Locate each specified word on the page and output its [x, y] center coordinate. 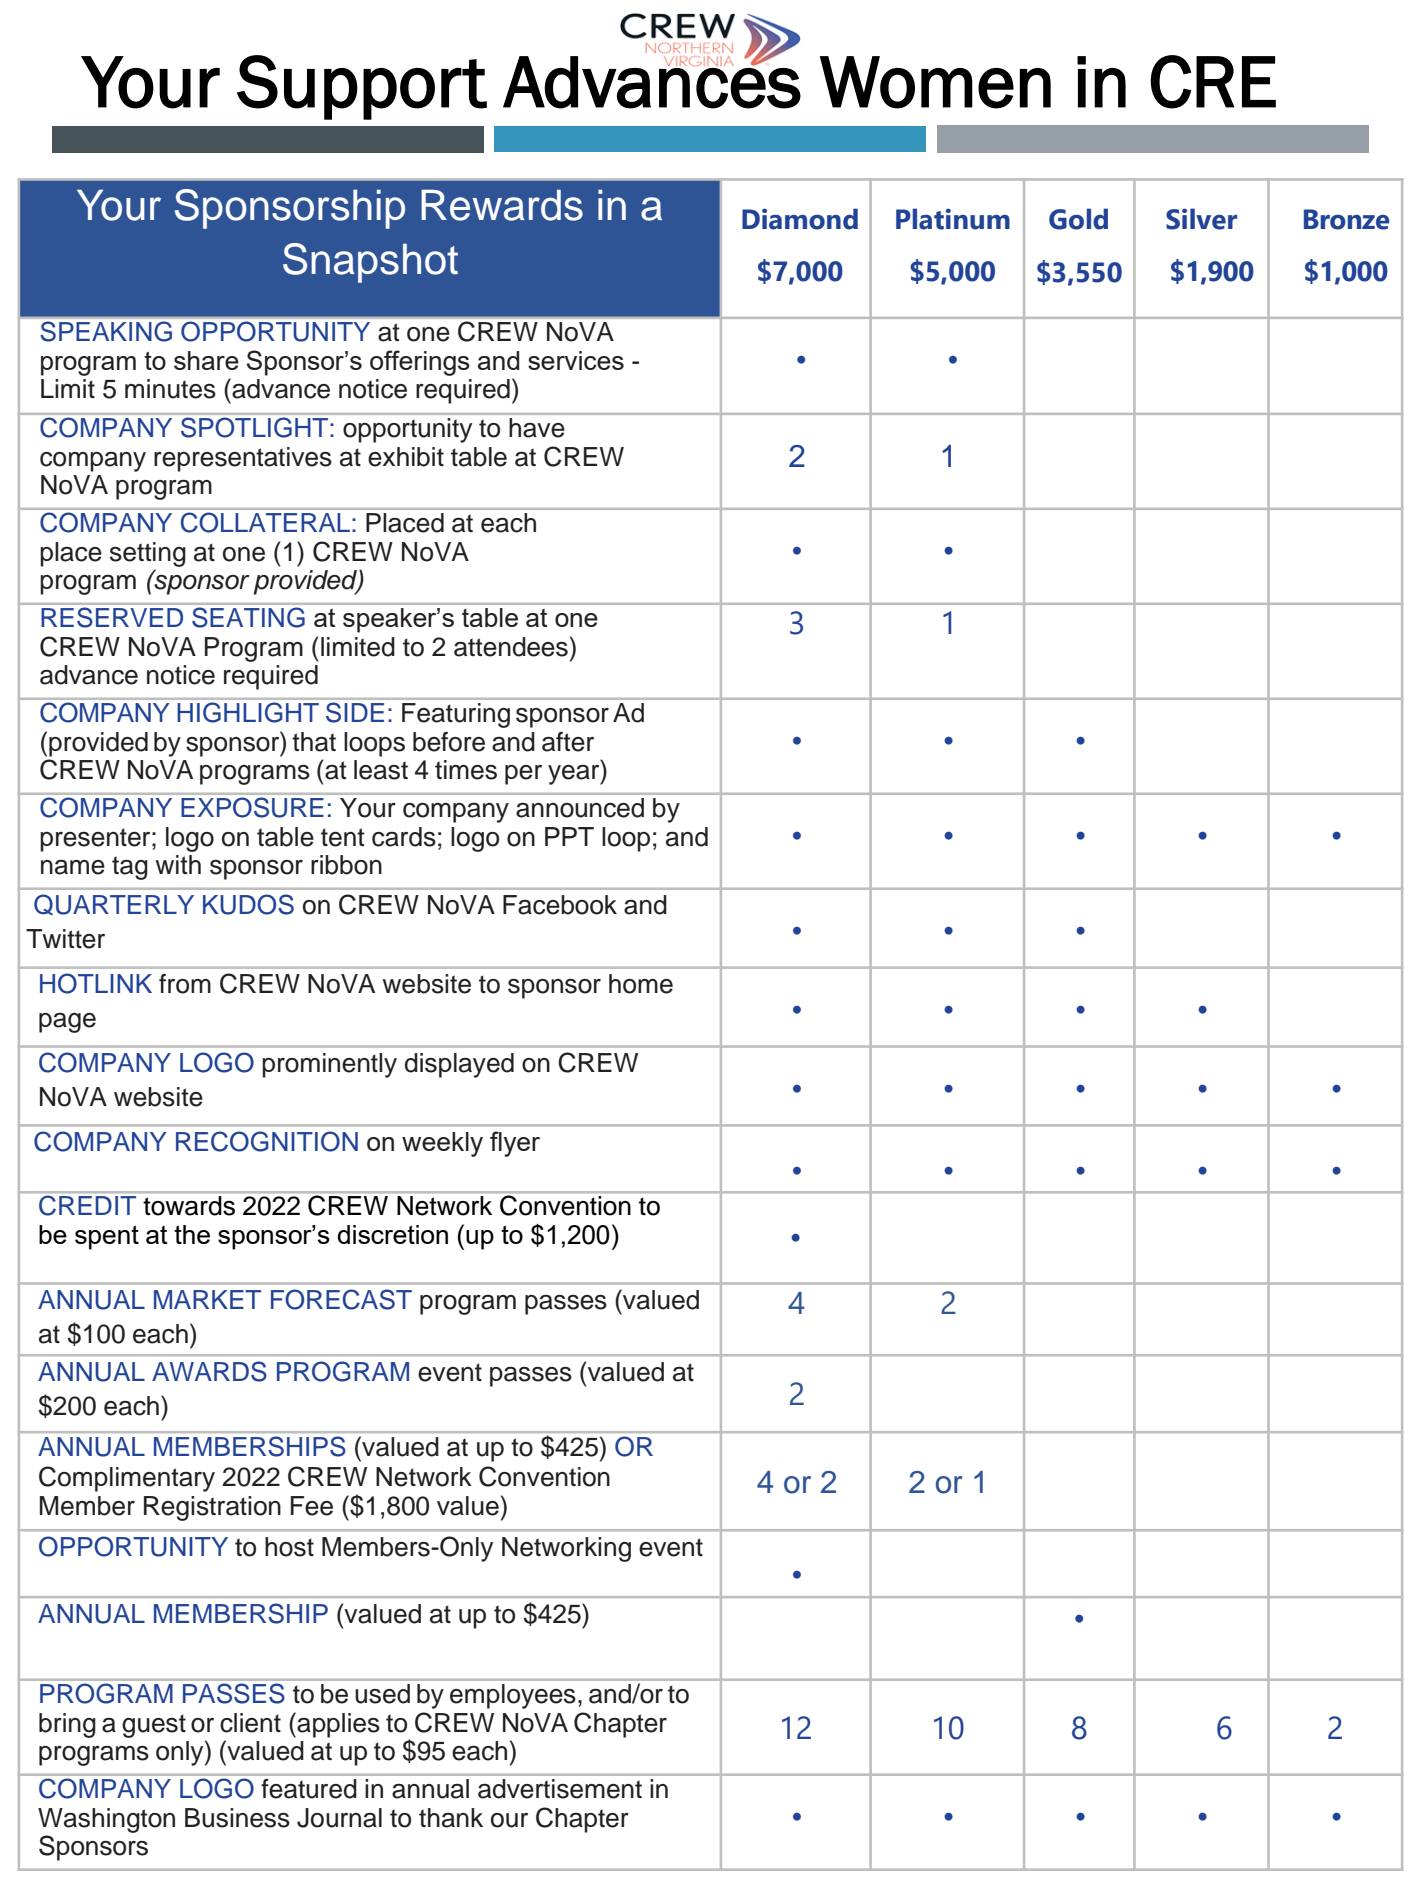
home [641, 984]
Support [362, 87]
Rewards [502, 205]
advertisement [560, 1789]
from [185, 984]
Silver [1201, 219]
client [250, 1723]
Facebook [560, 905]
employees [512, 1696]
